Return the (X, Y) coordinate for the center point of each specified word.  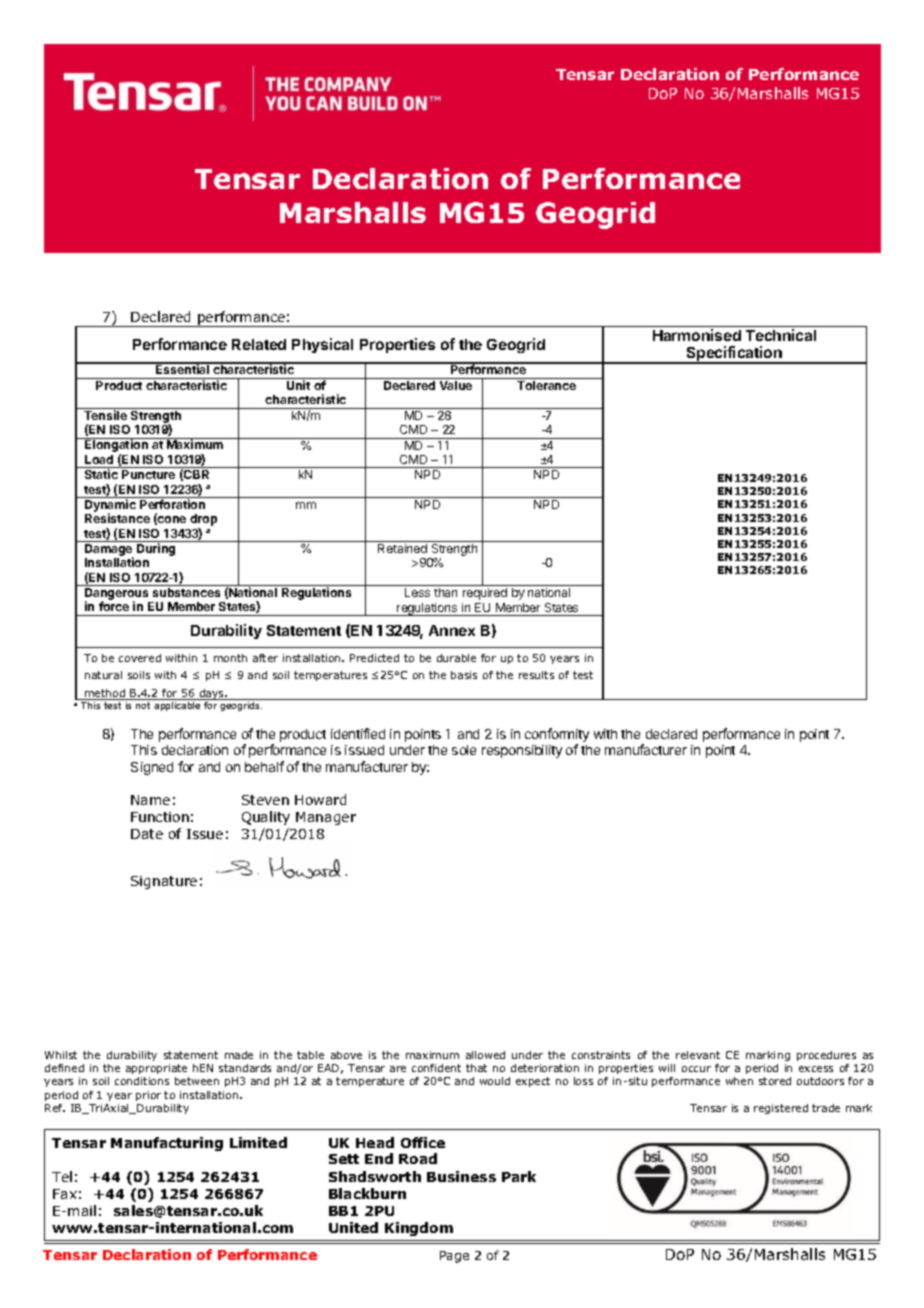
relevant (698, 1055)
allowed (485, 1055)
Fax (65, 1194)
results (536, 675)
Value (456, 385)
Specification (734, 355)
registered (781, 1109)
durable (456, 658)
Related (259, 344)
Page (454, 1257)
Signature (164, 882)
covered (140, 658)
